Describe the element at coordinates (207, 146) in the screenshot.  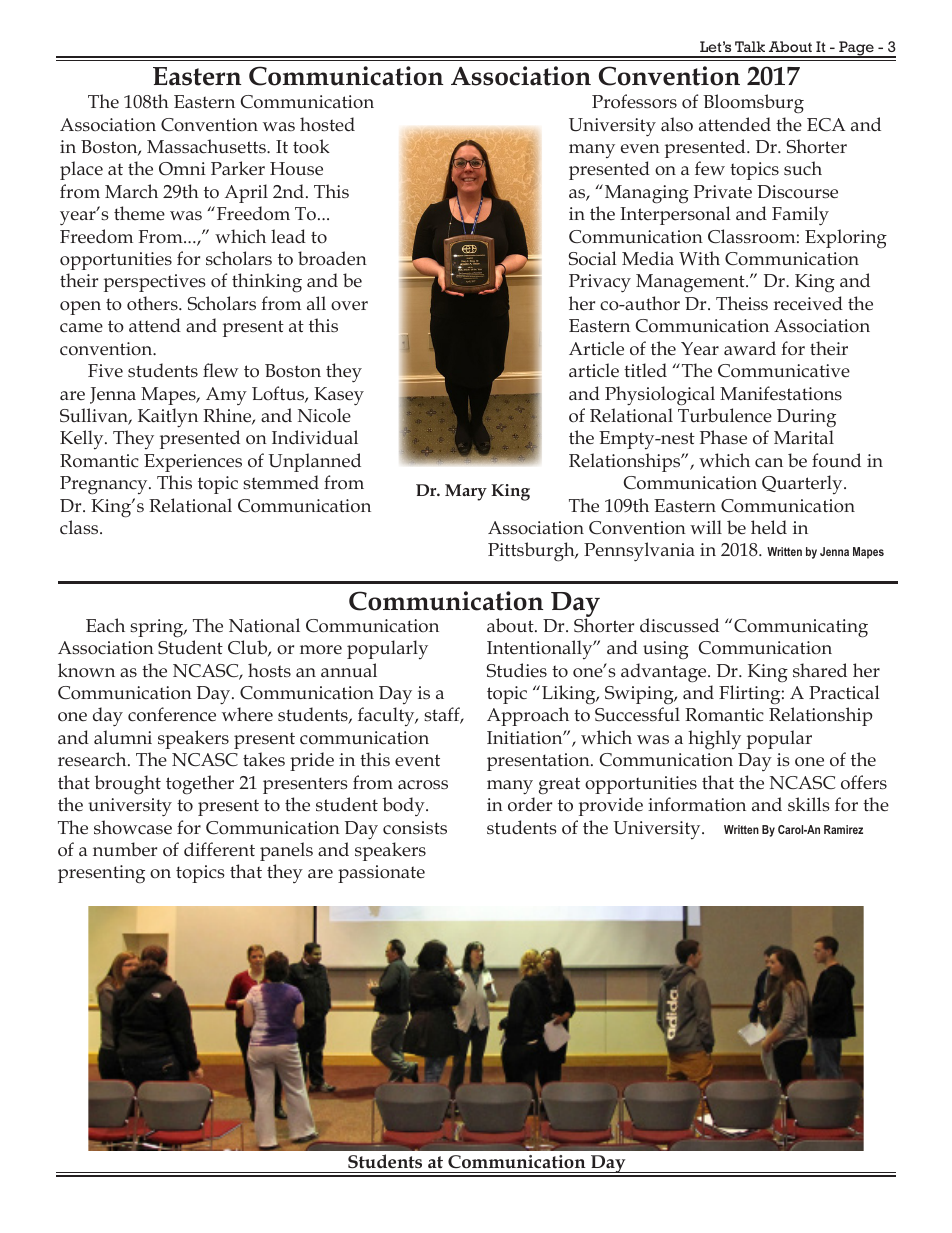
I see `Massachusetts` at that location.
